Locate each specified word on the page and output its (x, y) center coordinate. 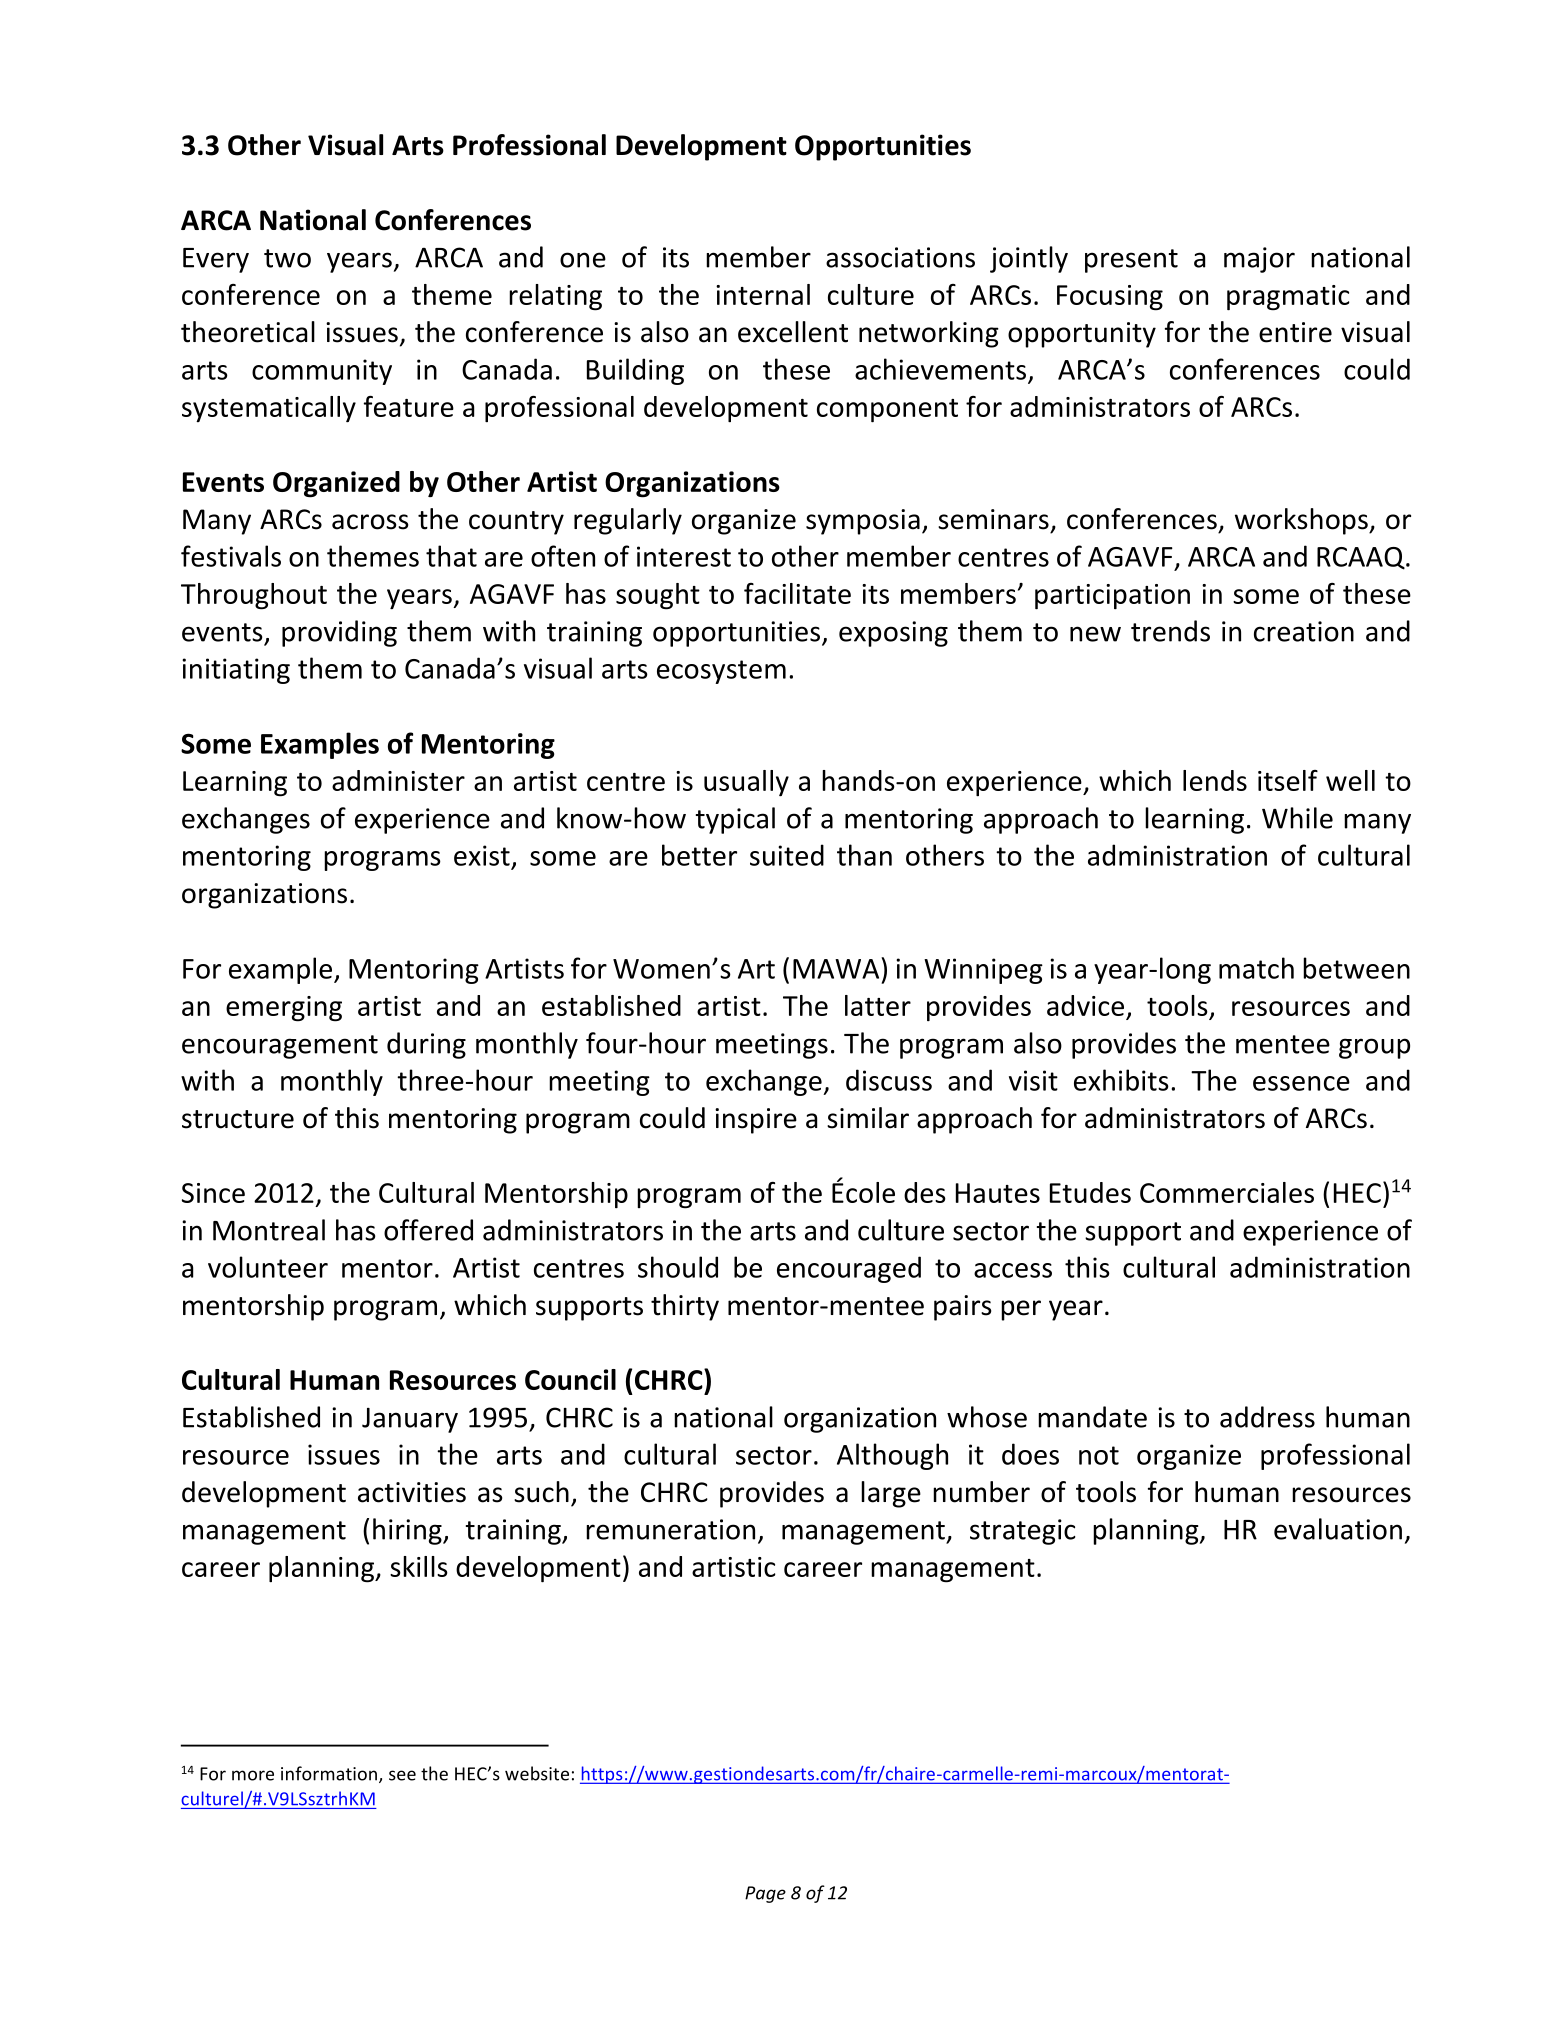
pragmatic (1288, 298)
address (1267, 1417)
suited (787, 855)
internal (763, 294)
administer (398, 780)
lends (1215, 780)
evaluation (1338, 1529)
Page (765, 1894)
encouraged (849, 1269)
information (329, 1773)
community (322, 372)
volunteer (268, 1267)
